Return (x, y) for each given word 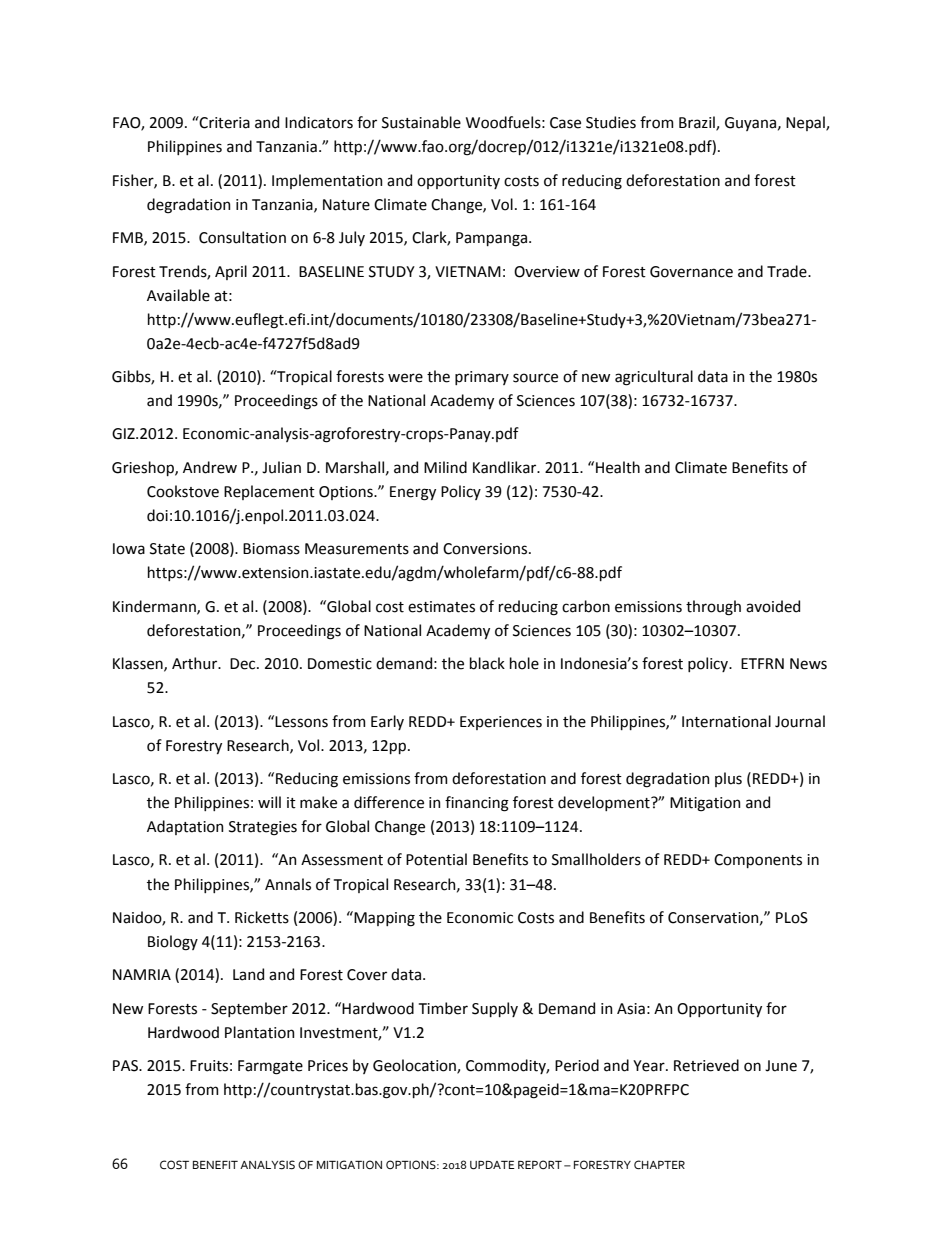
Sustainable (421, 122)
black (487, 663)
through (713, 608)
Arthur (196, 663)
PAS (126, 1066)
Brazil (698, 123)
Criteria (224, 122)
